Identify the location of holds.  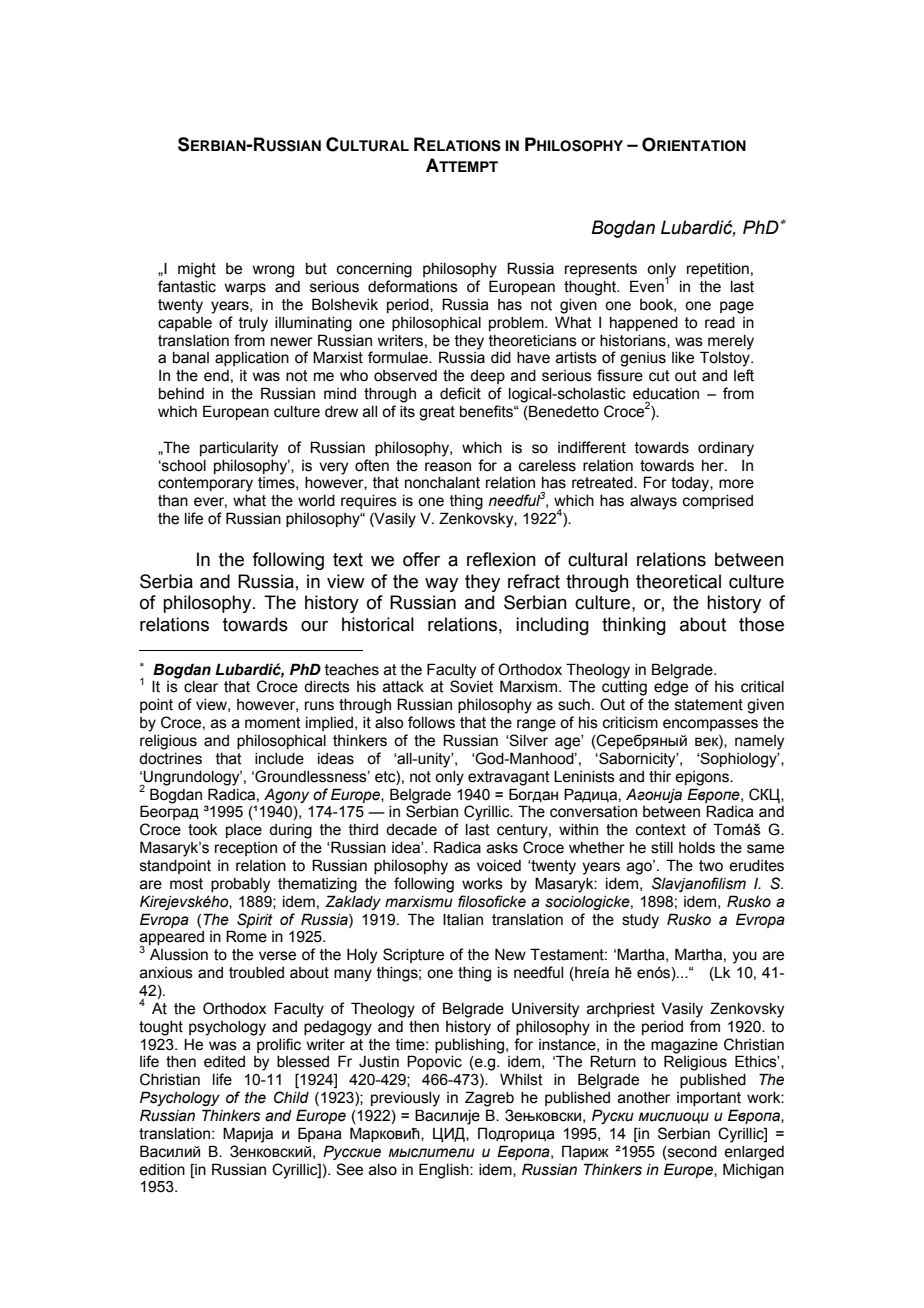
(697, 848).
